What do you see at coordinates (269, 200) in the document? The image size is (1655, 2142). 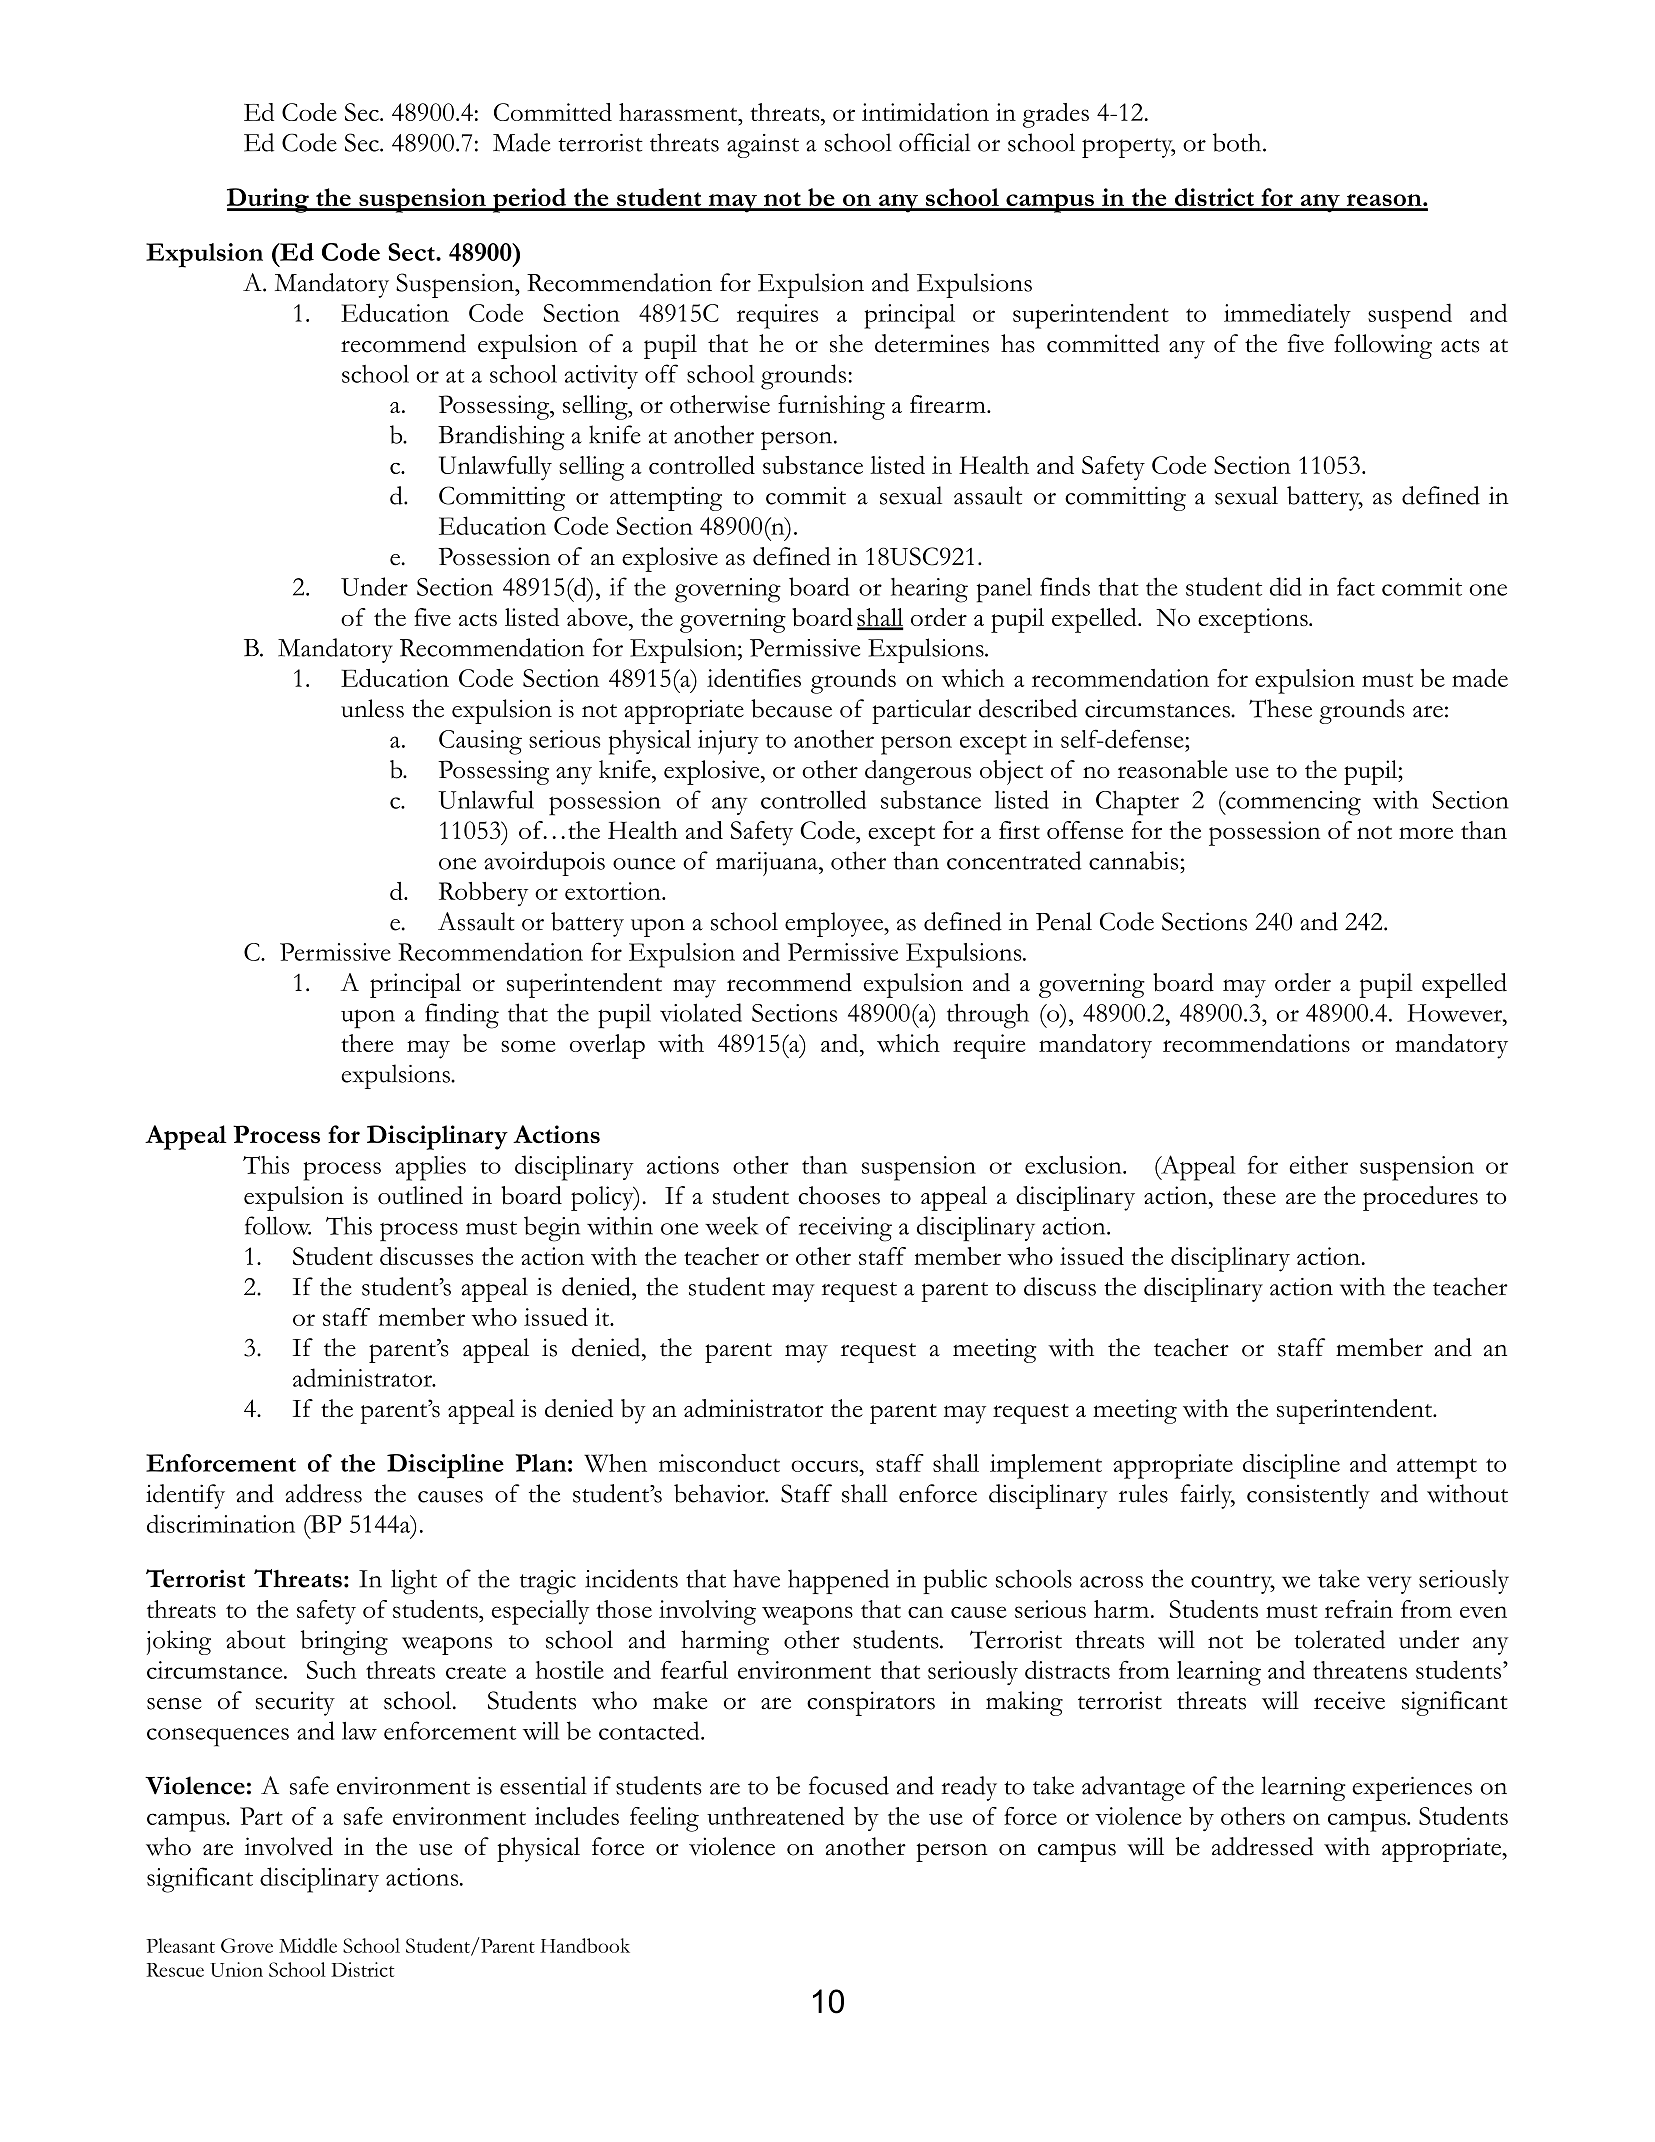 I see `During` at bounding box center [269, 200].
